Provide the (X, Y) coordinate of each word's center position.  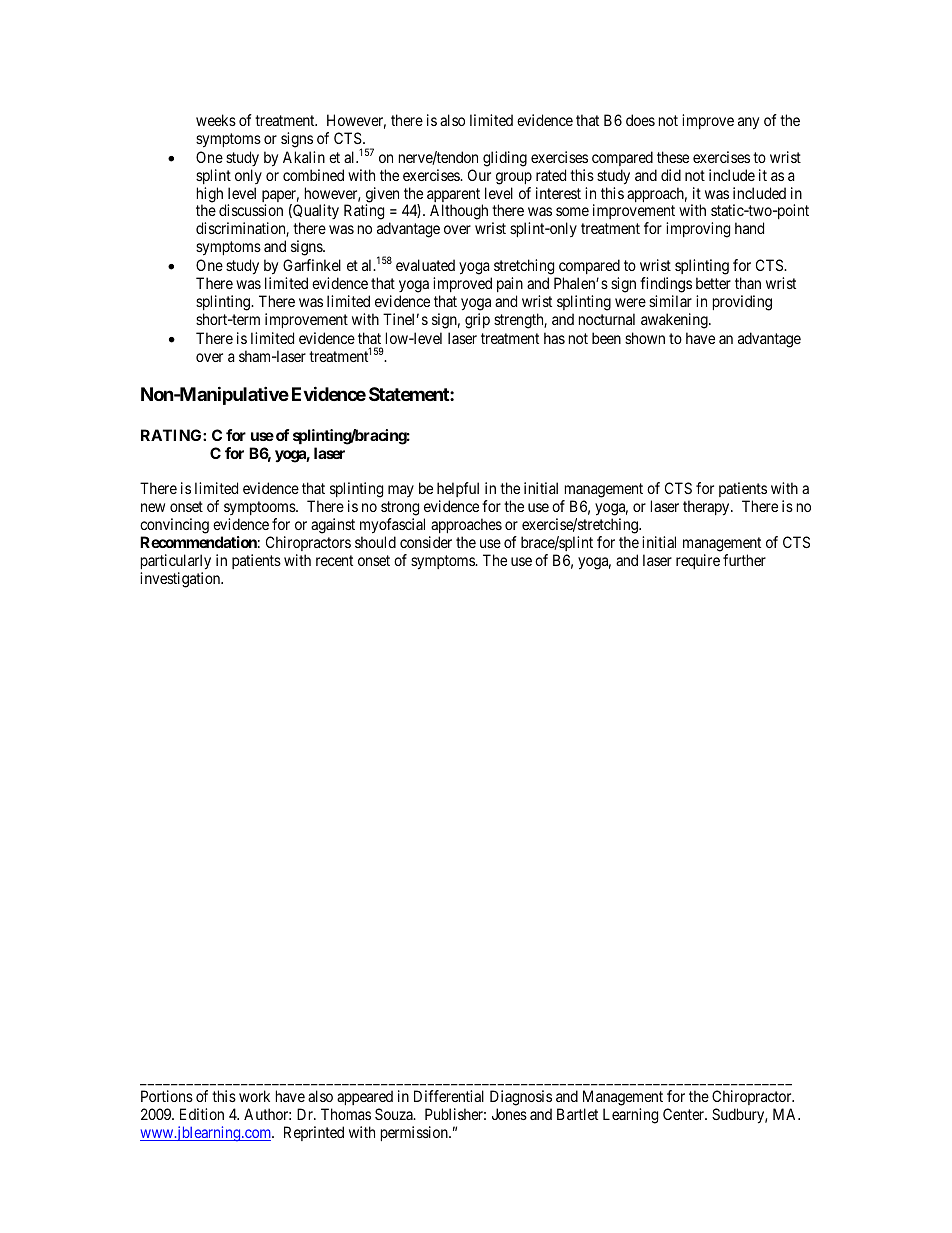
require (698, 561)
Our (479, 175)
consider (426, 542)
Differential (449, 1096)
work (254, 1096)
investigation (181, 580)
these (673, 157)
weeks (216, 120)
